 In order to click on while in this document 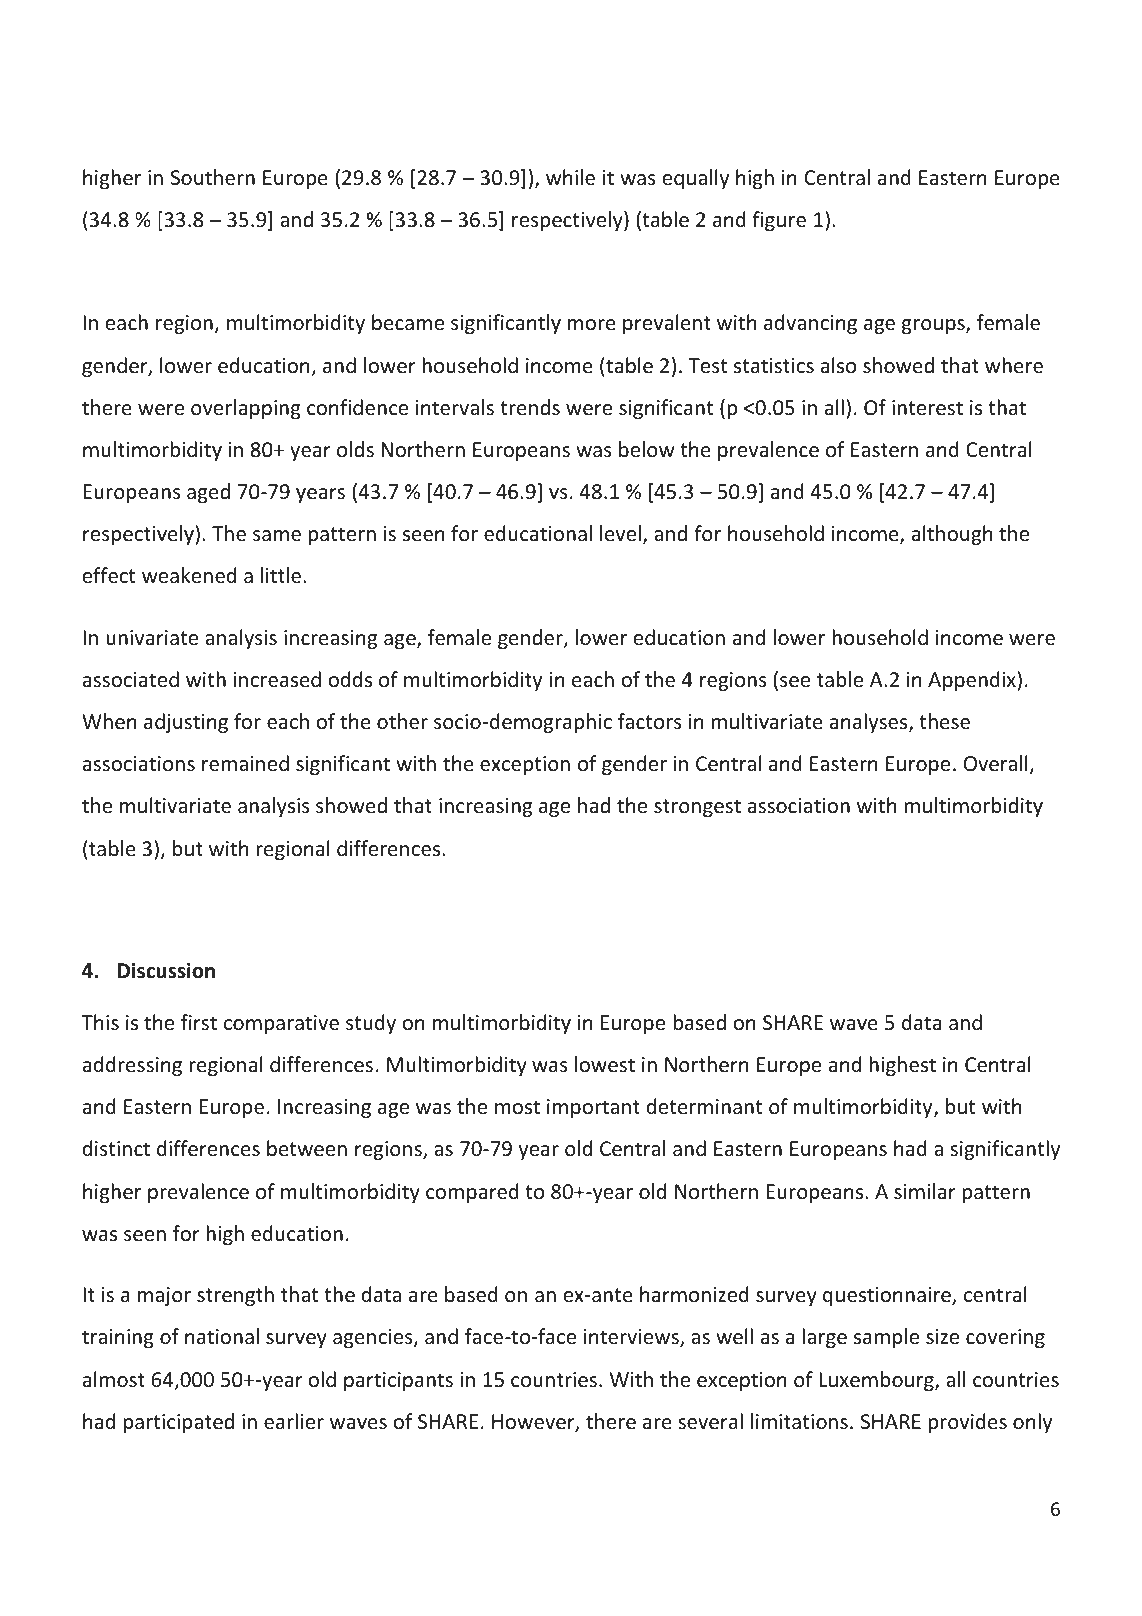, I will do `click(570, 177)`.
